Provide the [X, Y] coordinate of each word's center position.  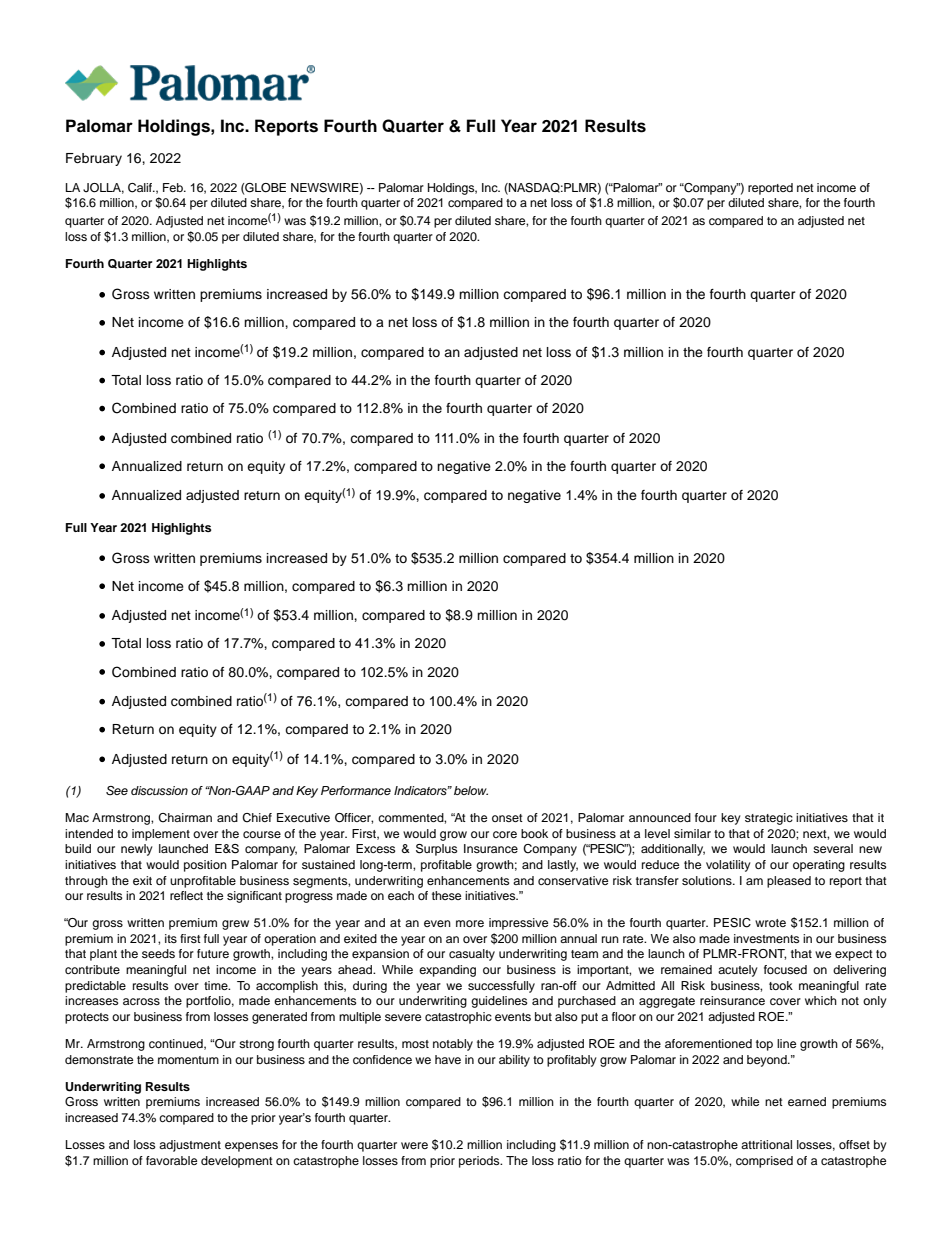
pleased [789, 882]
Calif [141, 188]
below [471, 790]
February [94, 159]
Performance [356, 790]
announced [660, 817]
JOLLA [103, 188]
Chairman [185, 818]
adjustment [190, 1146]
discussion [159, 790]
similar [692, 833]
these [446, 895]
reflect [186, 895]
